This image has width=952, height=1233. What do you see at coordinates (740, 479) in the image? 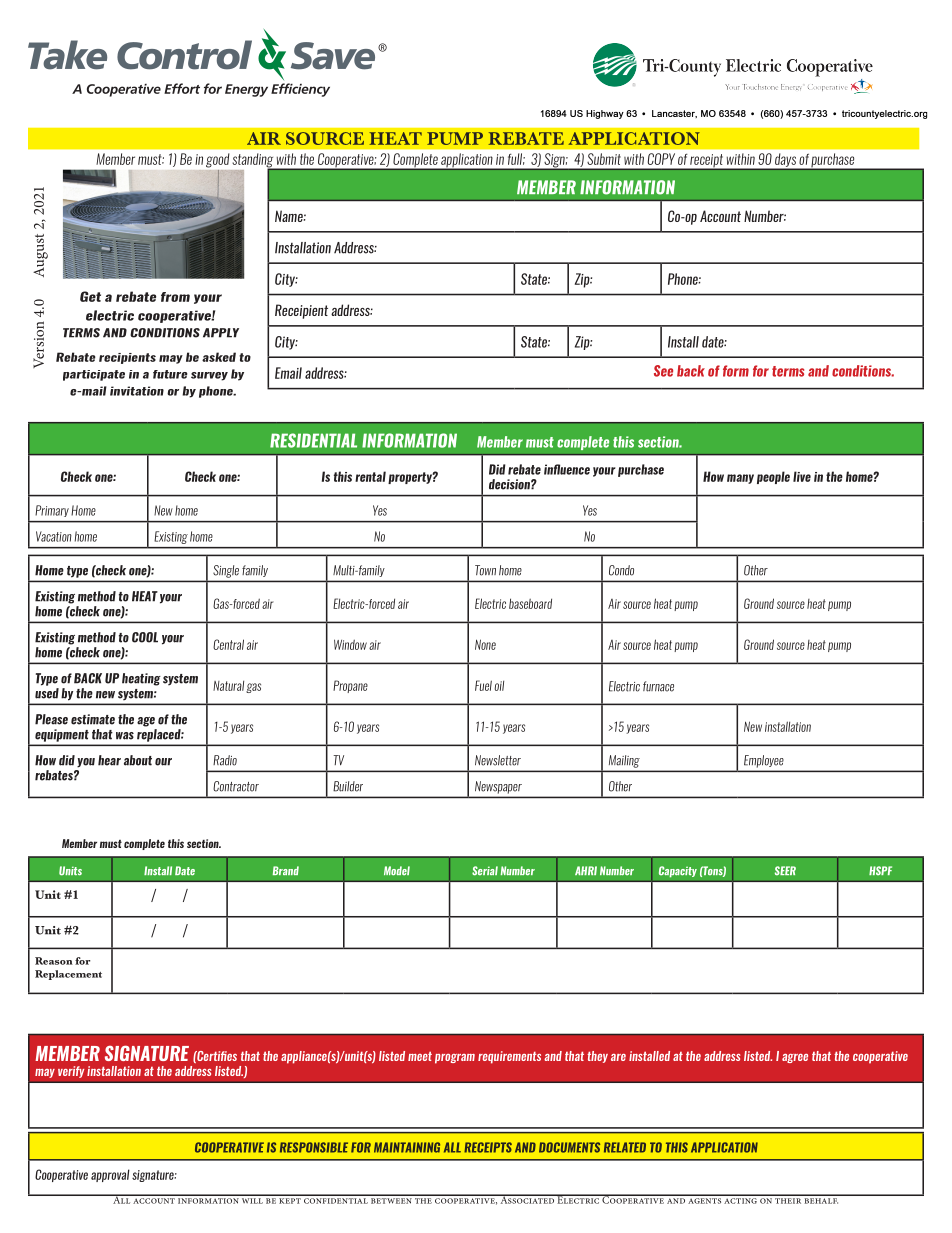
I see `many` at bounding box center [740, 479].
